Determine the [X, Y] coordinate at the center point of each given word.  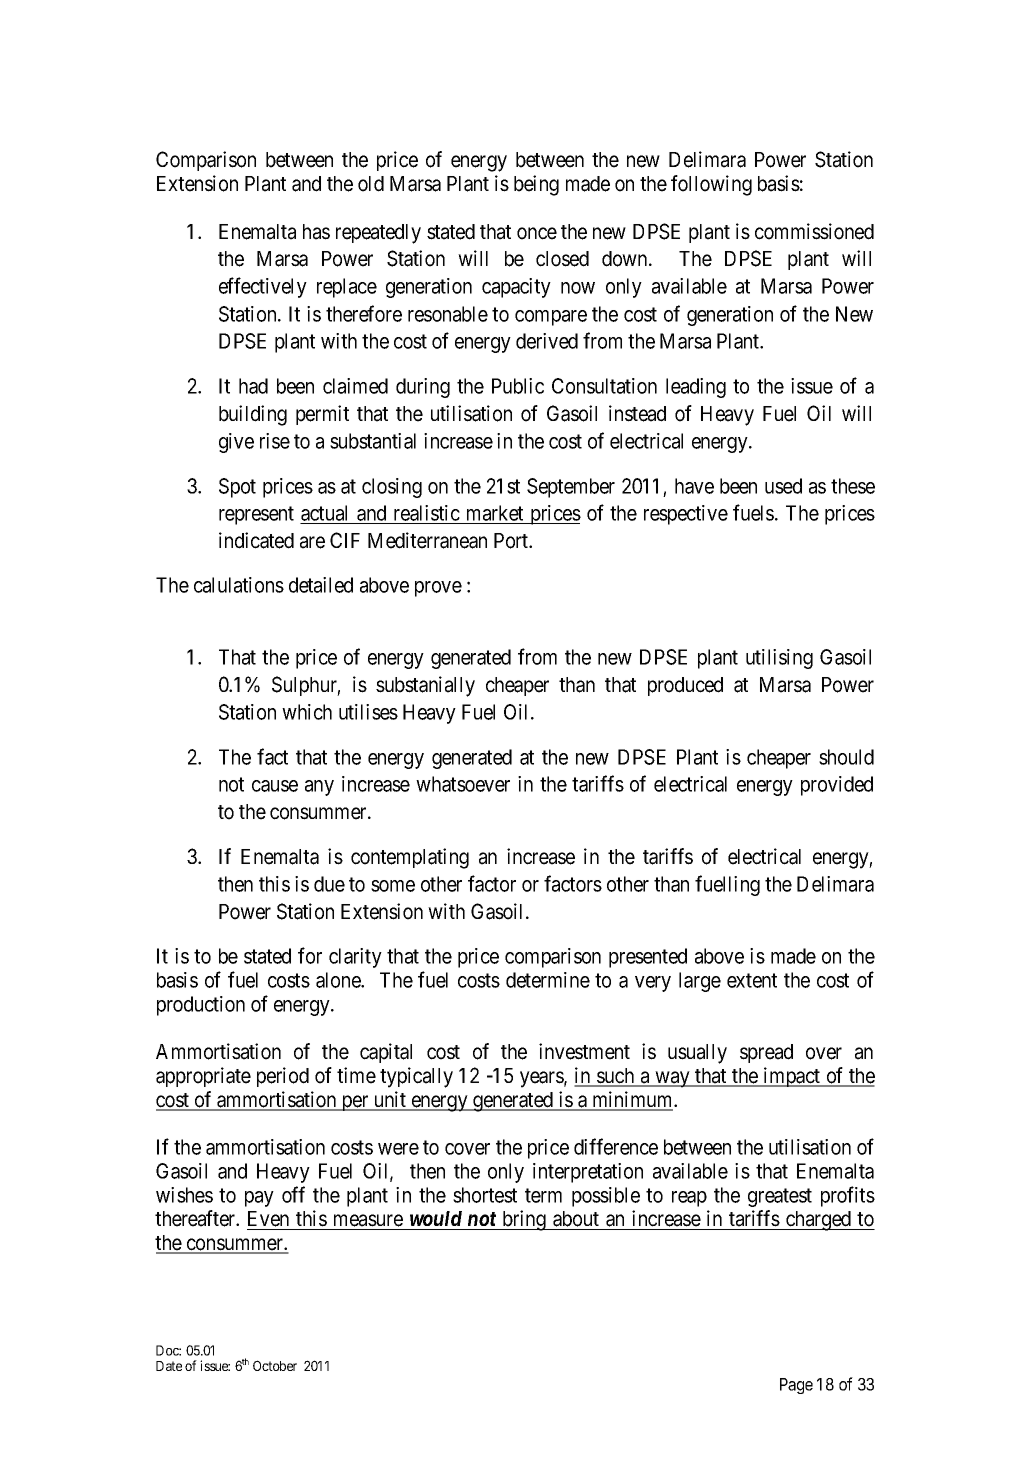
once [537, 233]
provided [837, 786]
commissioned [814, 231]
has [316, 232]
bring [524, 1220]
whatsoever [463, 784]
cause [275, 786]
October [275, 1365]
